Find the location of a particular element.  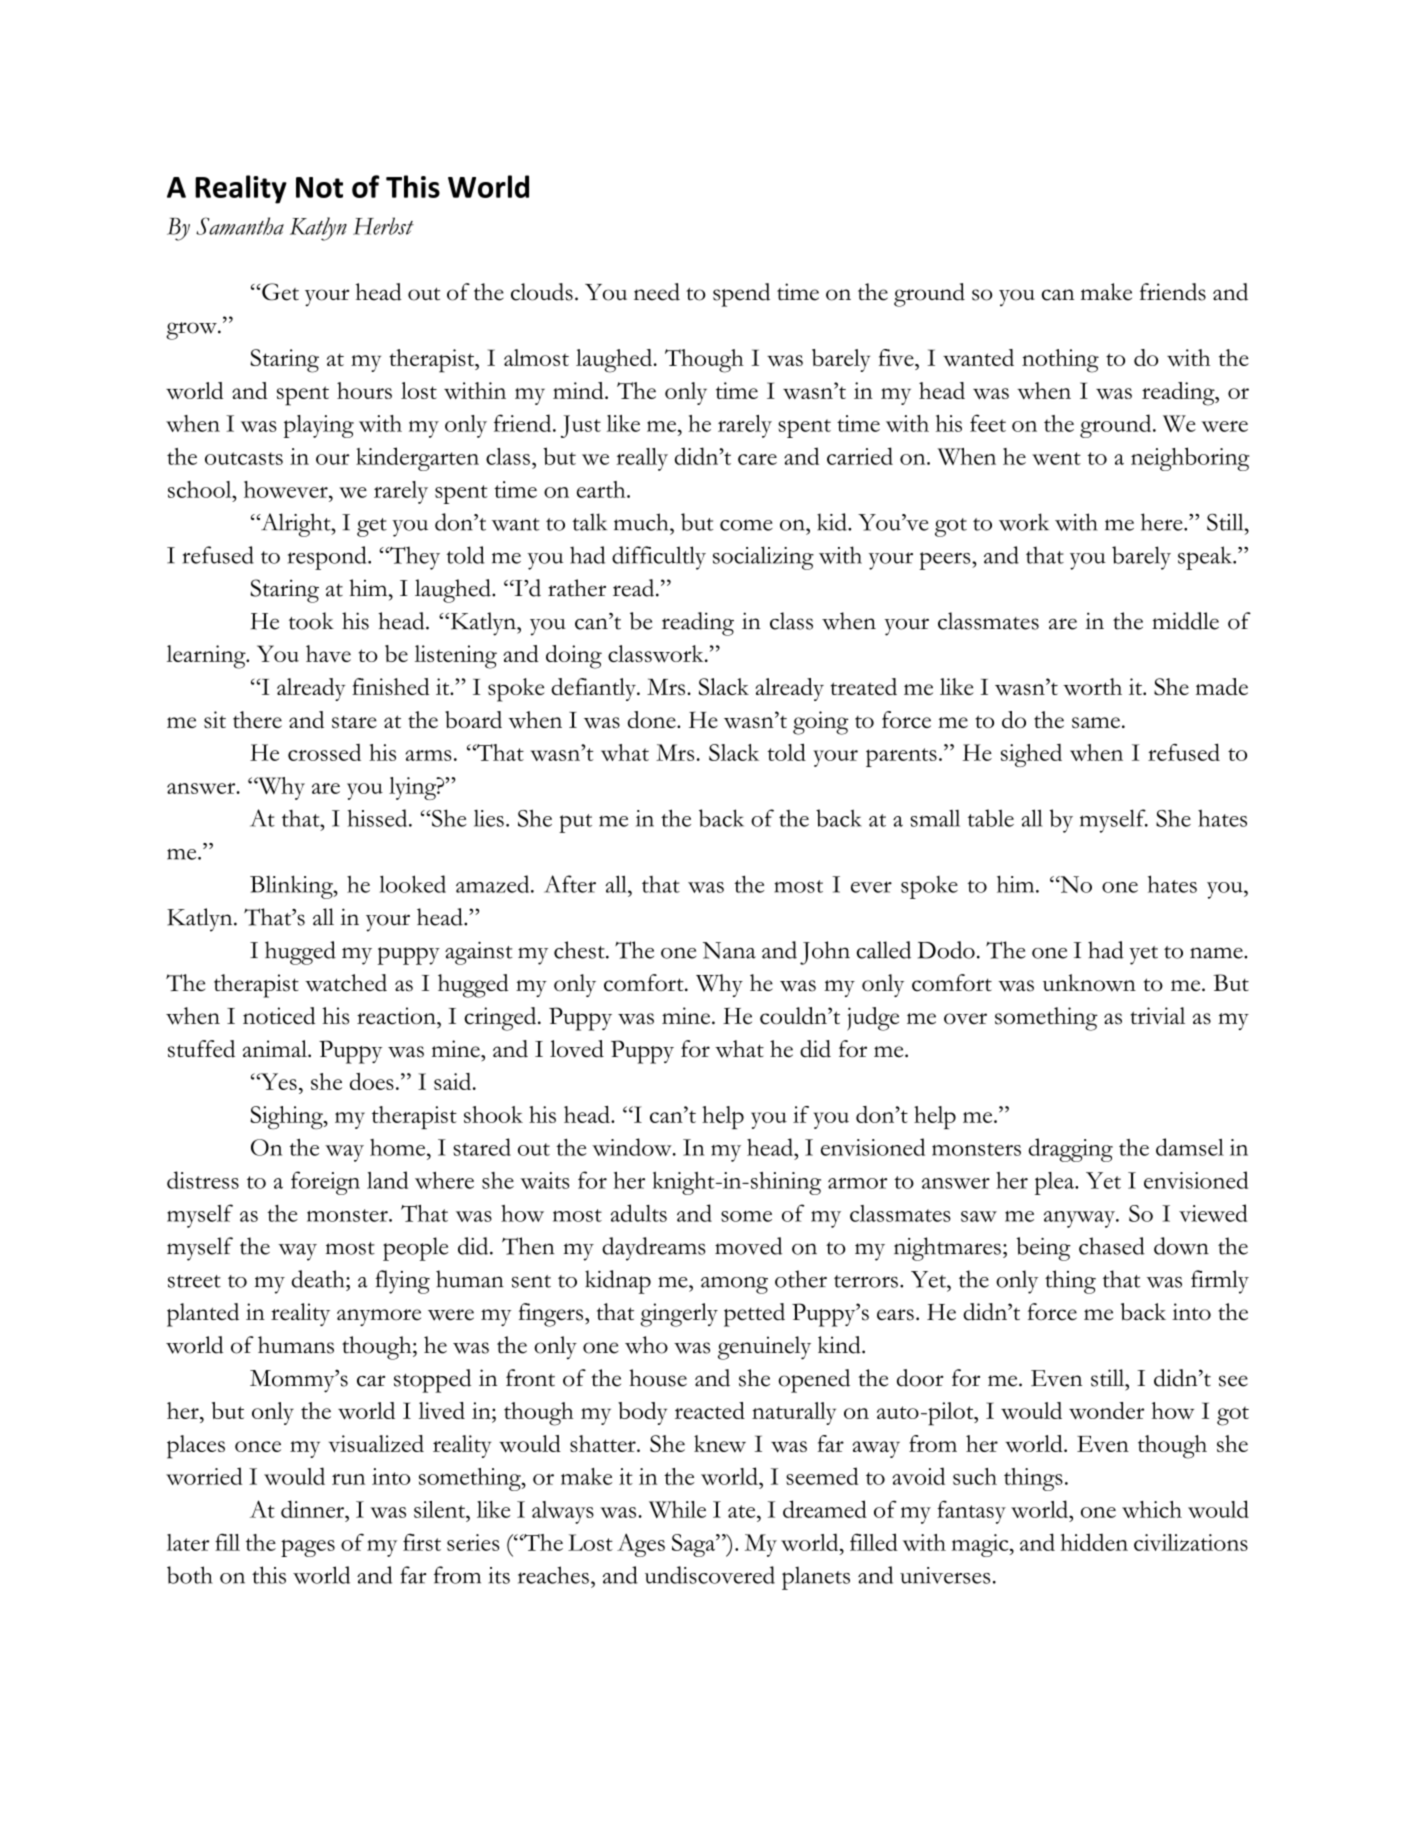

Herbst is located at coordinates (383, 226).
